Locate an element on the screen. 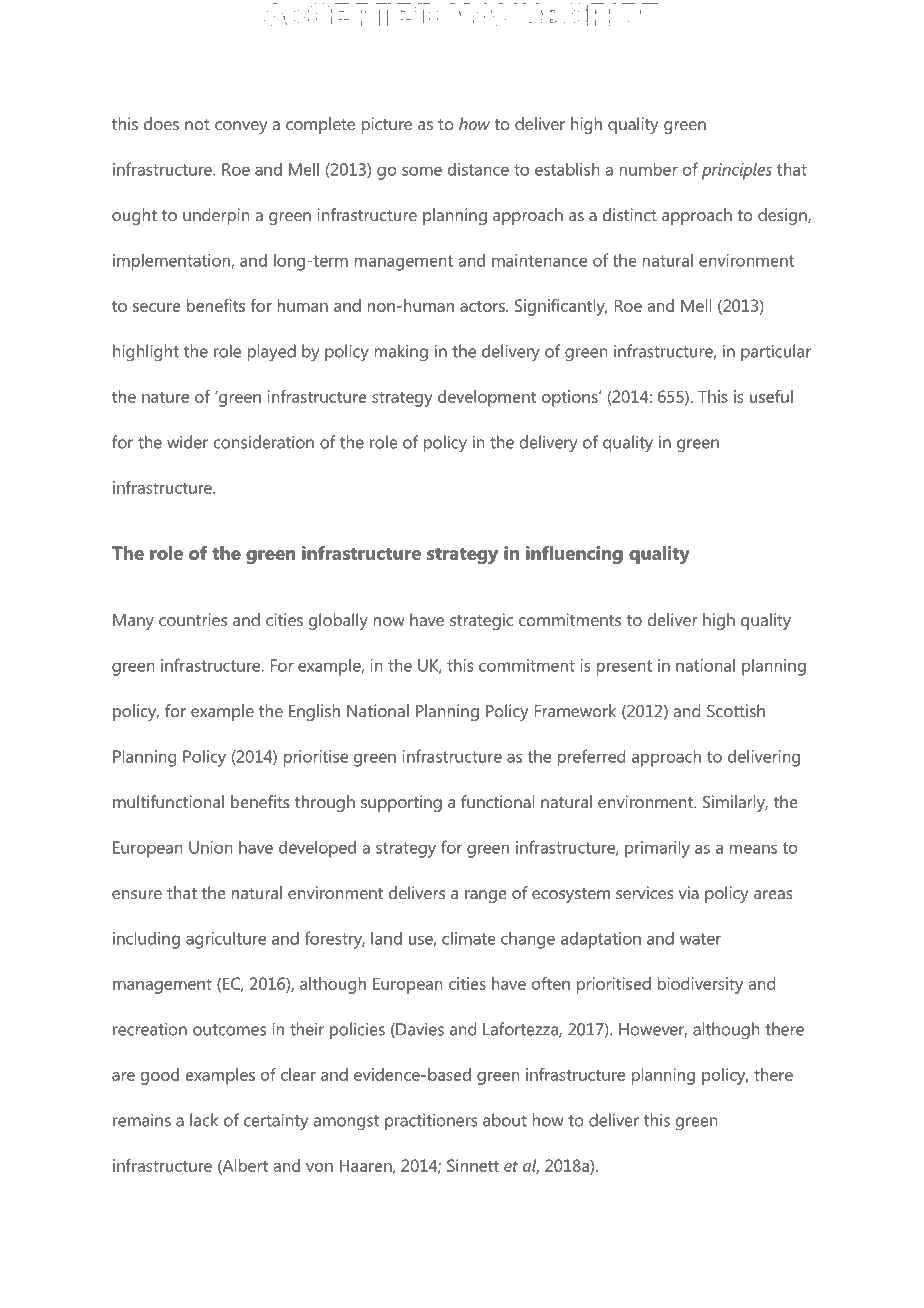  Union is located at coordinates (211, 847).
